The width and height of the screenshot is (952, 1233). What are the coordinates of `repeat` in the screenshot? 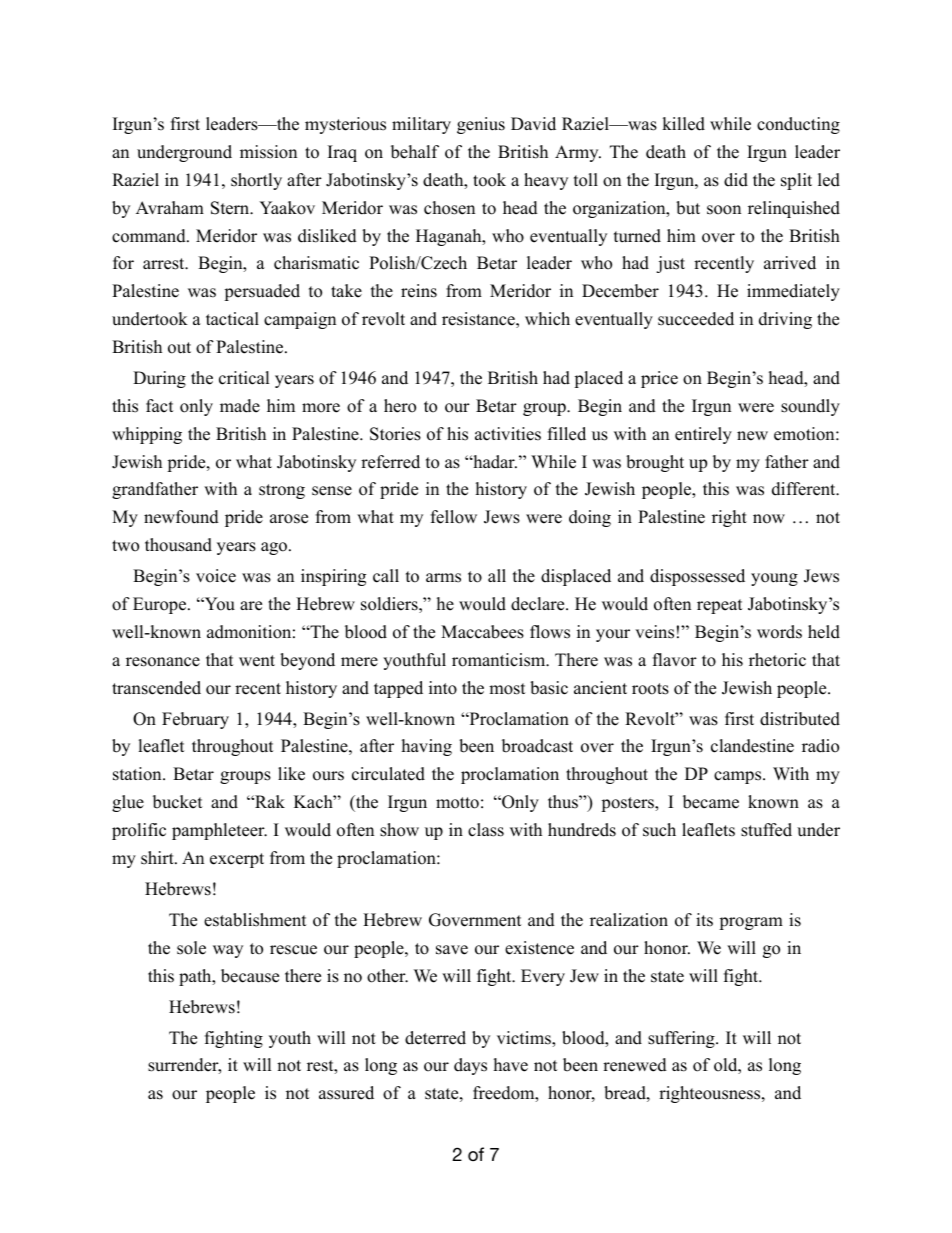 It's located at (720, 606).
